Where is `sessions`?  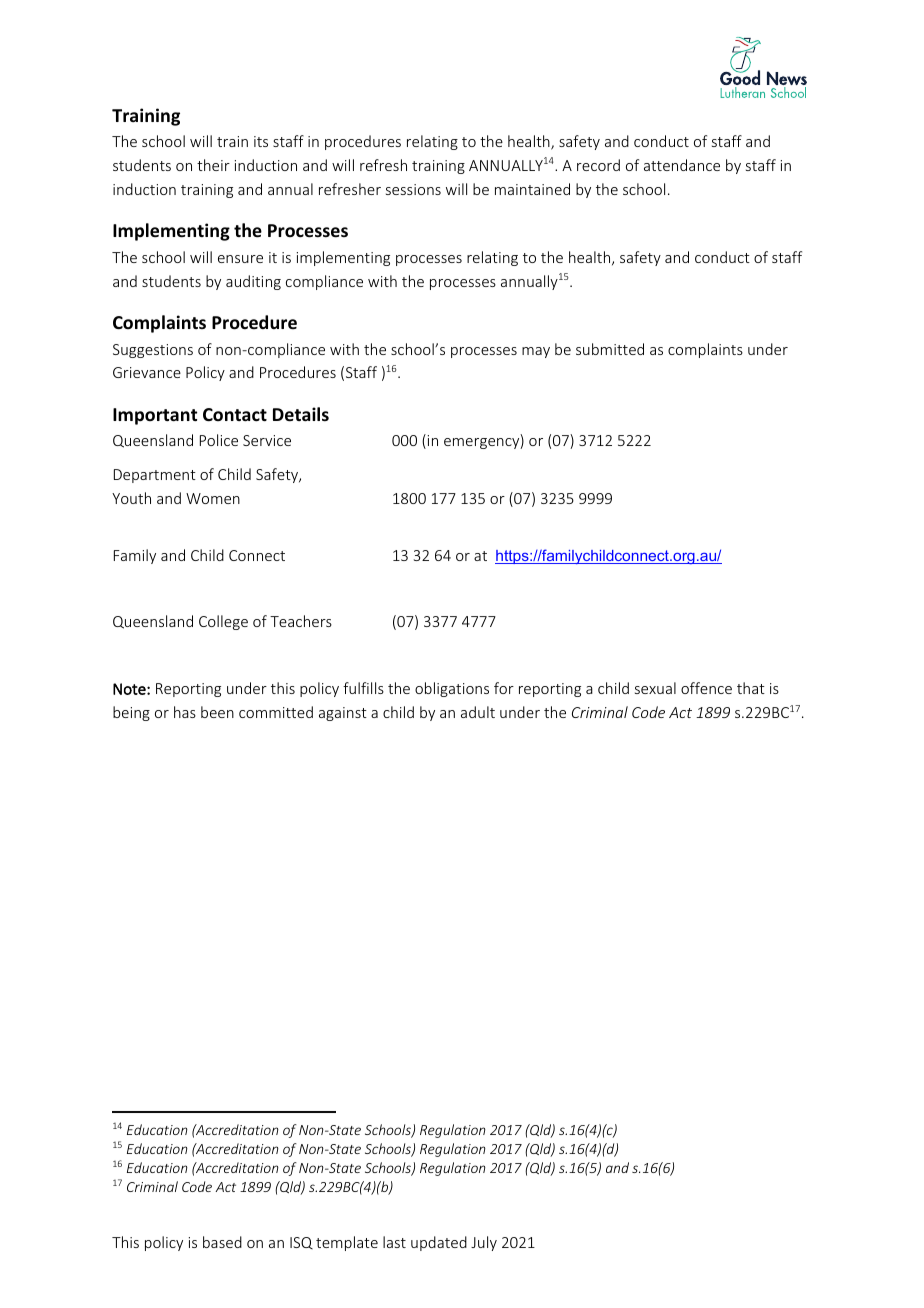
sessions is located at coordinates (413, 189).
